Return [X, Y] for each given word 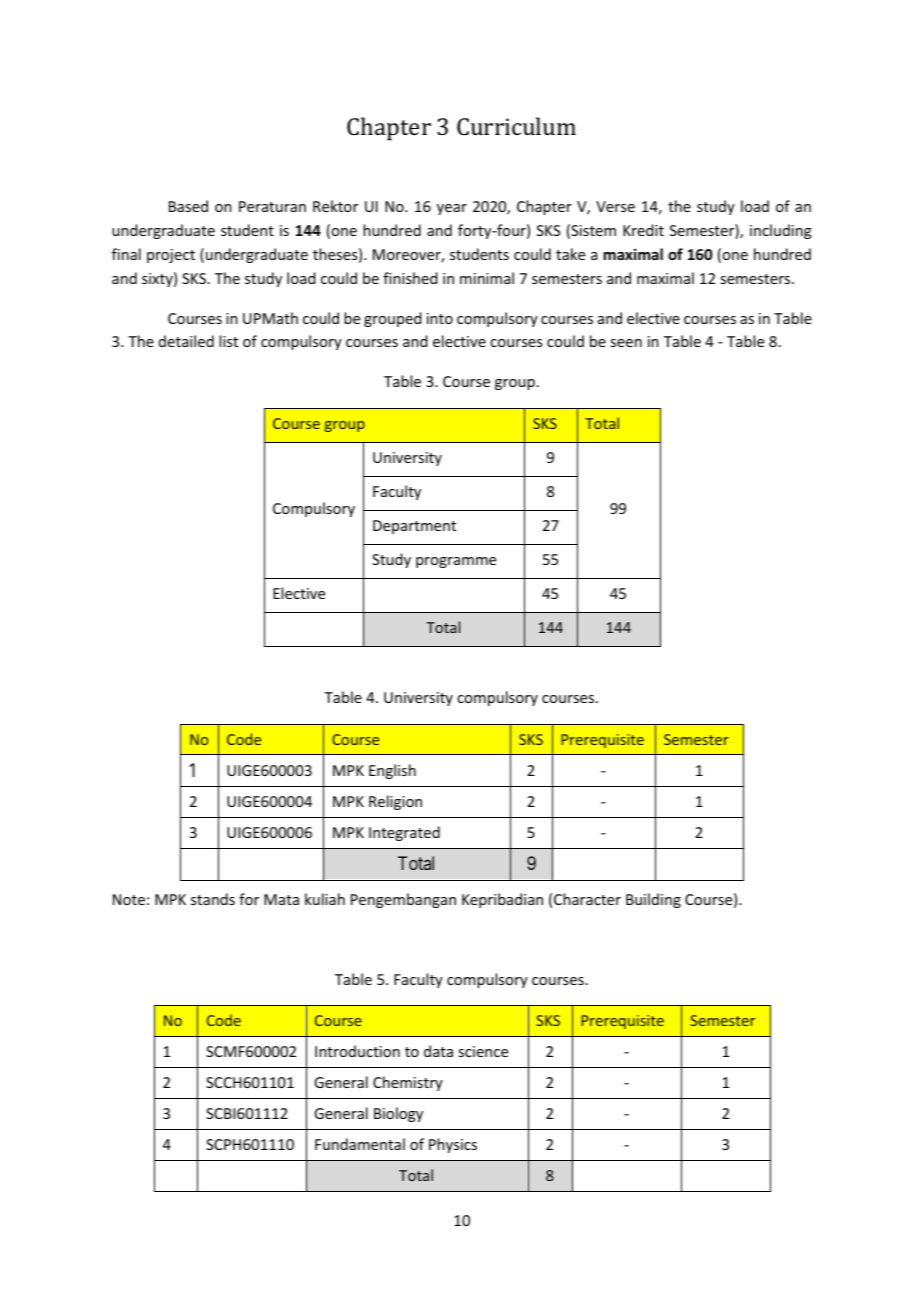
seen [626, 343]
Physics [453, 1145]
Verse [615, 206]
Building [653, 900]
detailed [186, 341]
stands [213, 899]
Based [188, 206]
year [452, 209]
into [440, 318]
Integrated [404, 833]
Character [587, 899]
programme [456, 562]
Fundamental [360, 1144]
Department [414, 527]
